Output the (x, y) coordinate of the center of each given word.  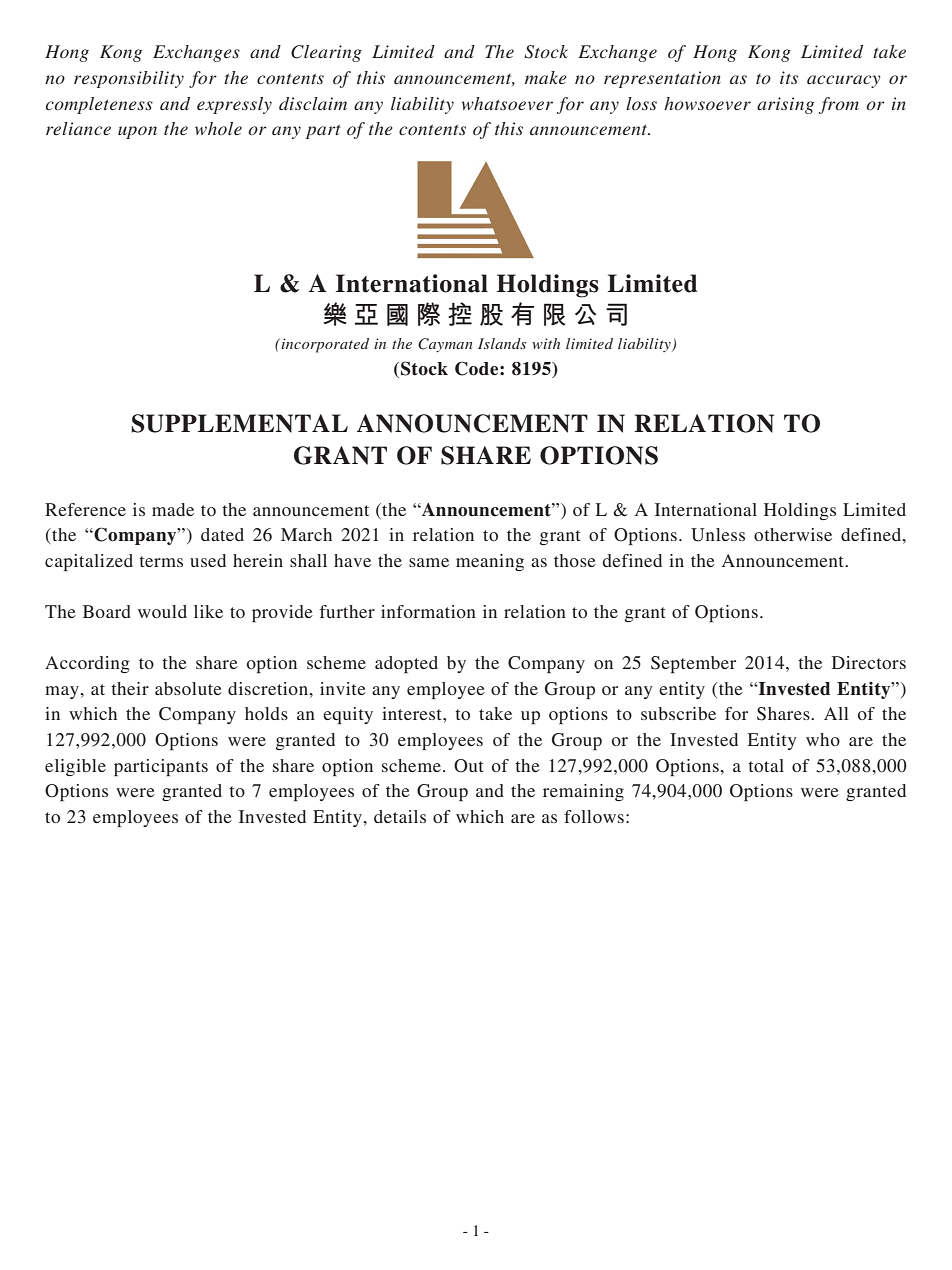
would (162, 611)
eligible (75, 767)
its (789, 77)
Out (468, 766)
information (428, 611)
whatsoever (507, 103)
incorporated (324, 345)
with (546, 343)
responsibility (129, 79)
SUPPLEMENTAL (239, 423)
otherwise (793, 534)
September (693, 664)
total (766, 765)
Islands (502, 343)
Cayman (445, 345)
